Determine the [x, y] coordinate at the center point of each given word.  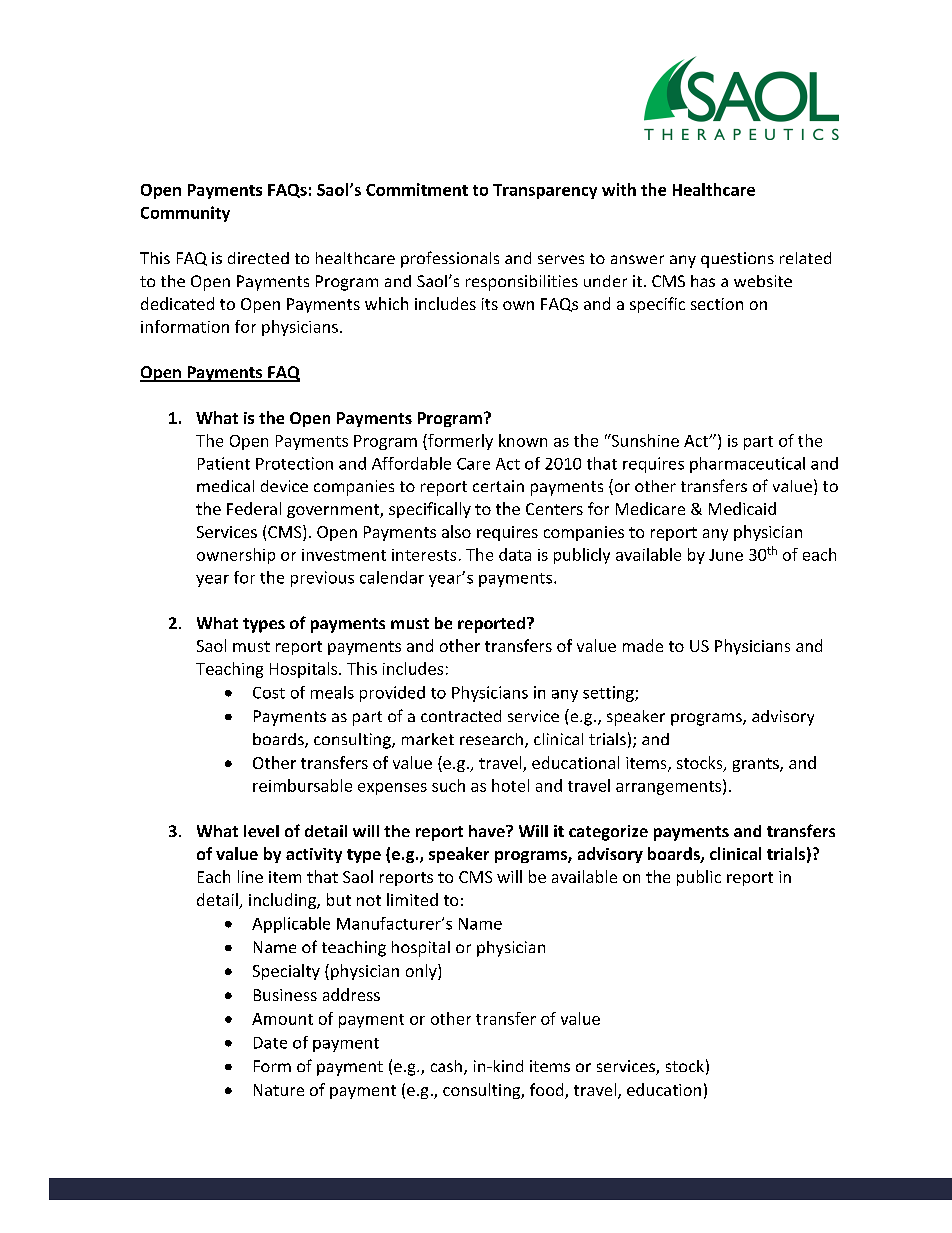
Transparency [545, 191]
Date [270, 1043]
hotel [510, 785]
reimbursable [302, 785]
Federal [254, 508]
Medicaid [742, 508]
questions [737, 260]
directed [258, 258]
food [548, 1091]
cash [448, 1067]
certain [498, 486]
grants [757, 765]
